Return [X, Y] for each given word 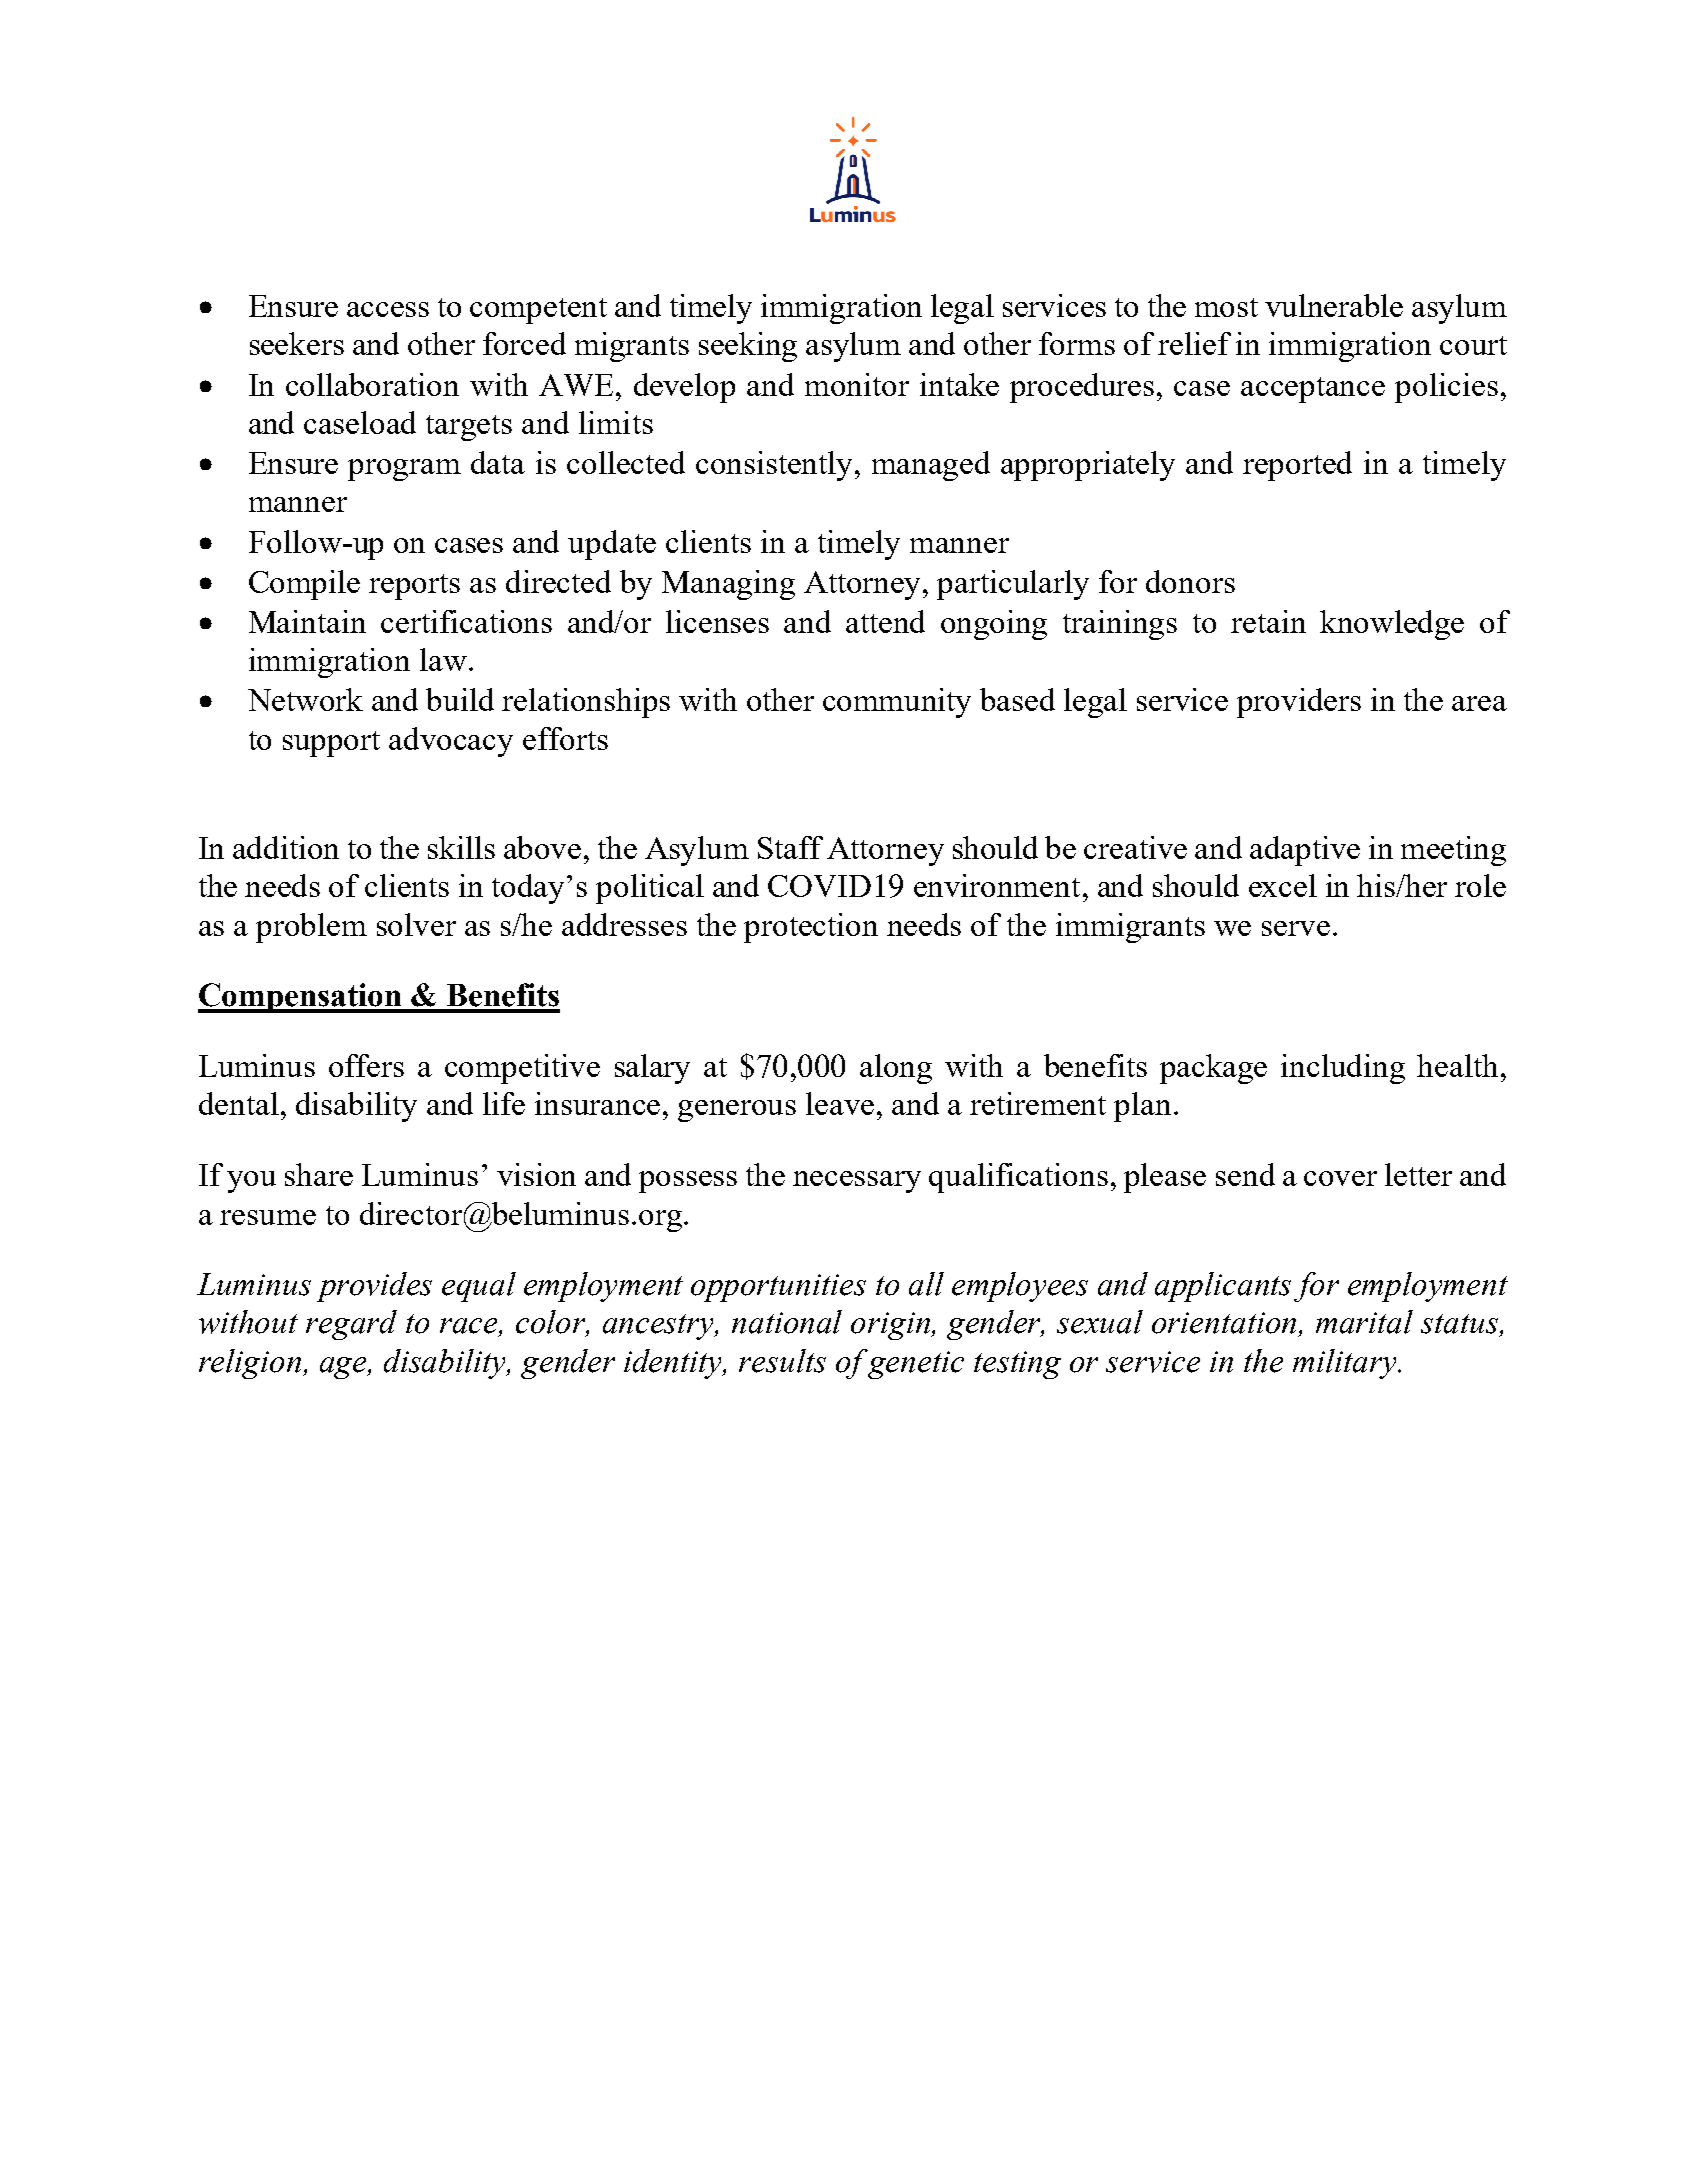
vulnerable [1334, 305]
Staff [790, 847]
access [388, 309]
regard [351, 1325]
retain [1268, 621]
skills [461, 847]
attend [885, 621]
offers [366, 1065]
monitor [857, 384]
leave [840, 1103]
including [1343, 1069]
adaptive [1305, 851]
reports [414, 587]
